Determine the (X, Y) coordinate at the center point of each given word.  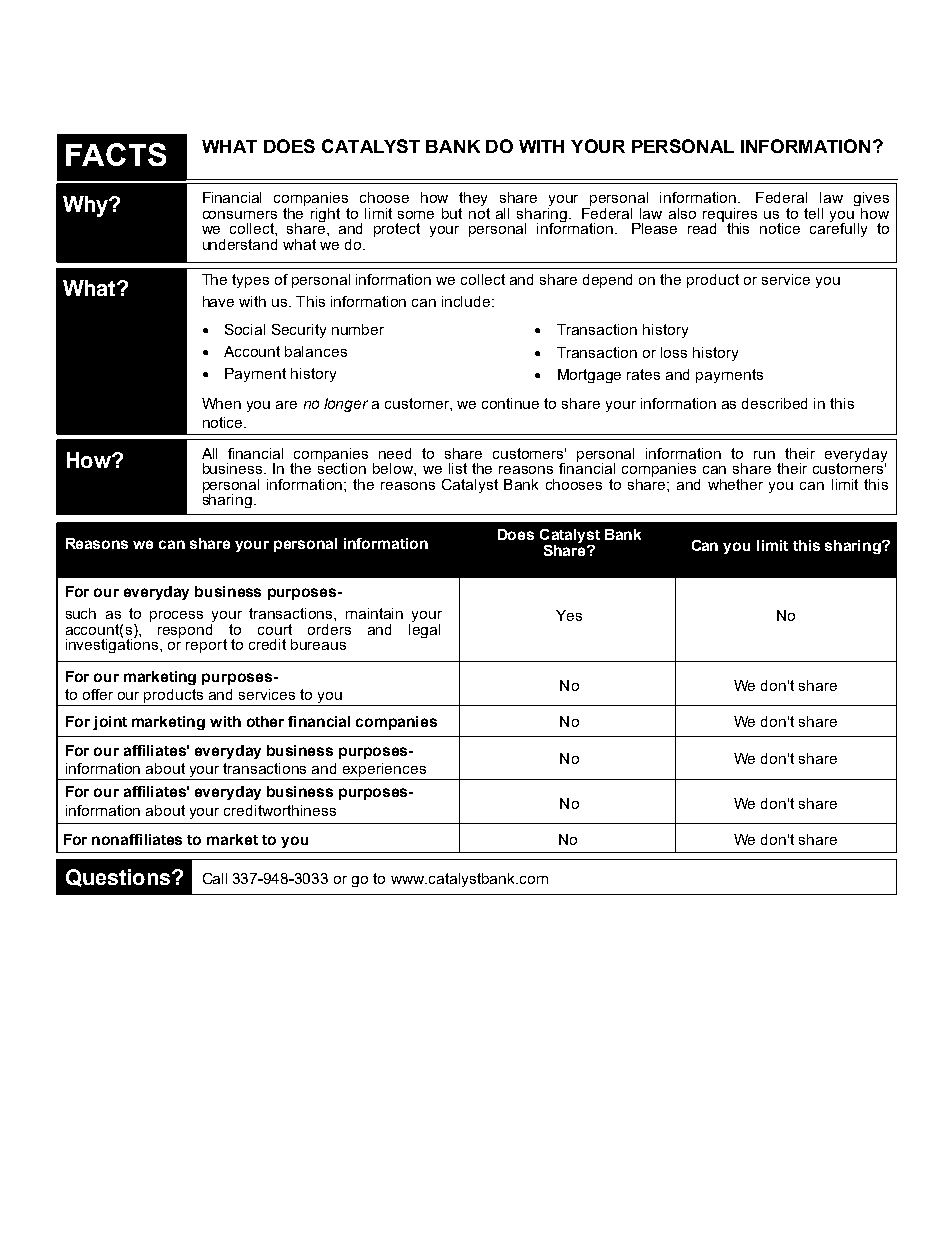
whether (735, 484)
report (206, 646)
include (467, 301)
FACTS (116, 154)
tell (813, 213)
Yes (569, 615)
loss (674, 352)
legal (424, 629)
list (458, 468)
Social (245, 329)
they (474, 200)
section (342, 467)
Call (215, 878)
